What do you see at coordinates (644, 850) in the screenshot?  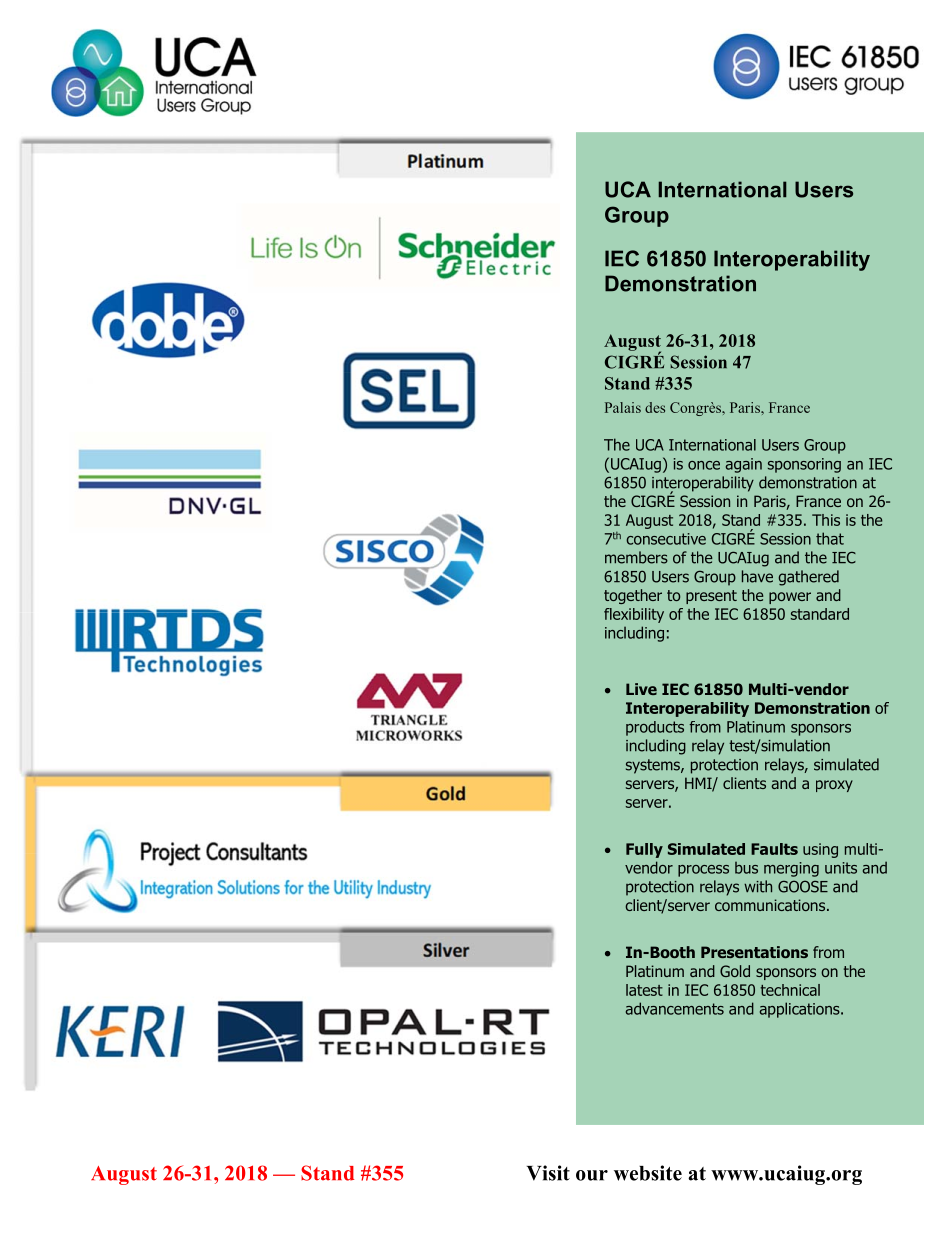 I see `Fully` at bounding box center [644, 850].
